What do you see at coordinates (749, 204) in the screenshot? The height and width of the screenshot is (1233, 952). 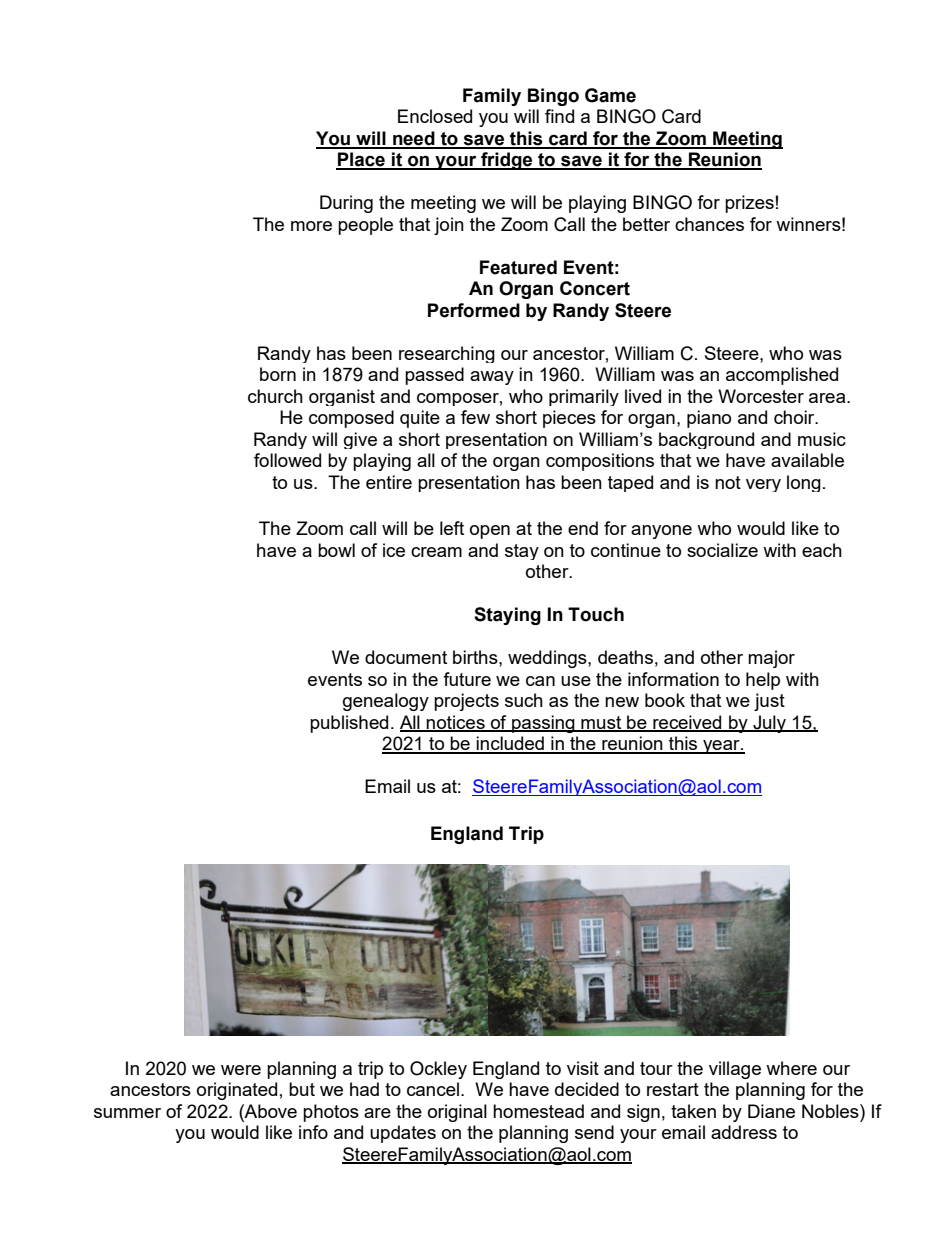 I see `prizes` at bounding box center [749, 204].
